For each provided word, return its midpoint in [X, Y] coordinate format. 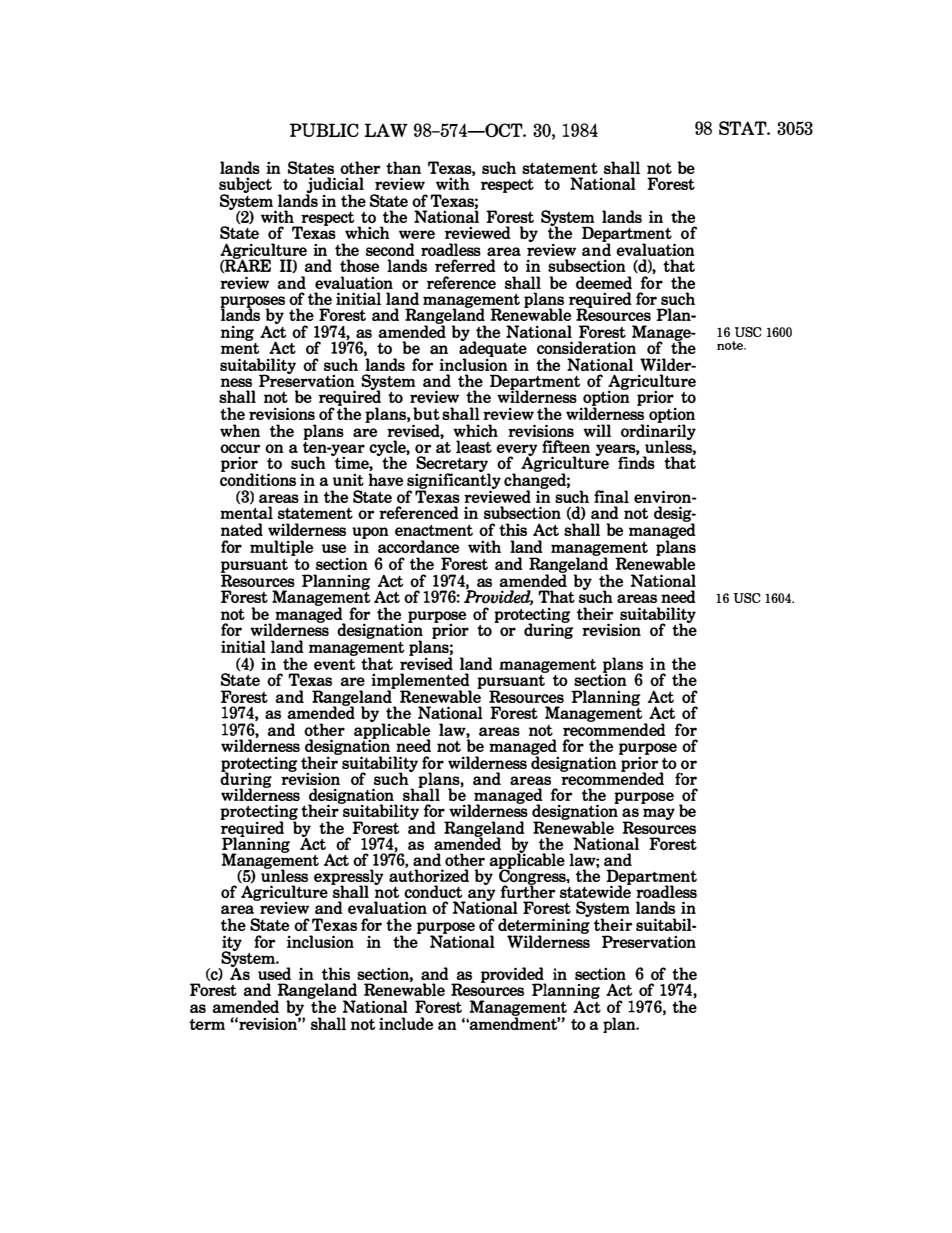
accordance [418, 546]
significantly [454, 481]
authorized [429, 874]
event [334, 664]
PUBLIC [324, 130]
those [359, 265]
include [406, 1023]
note [731, 345]
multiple [281, 548]
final [611, 496]
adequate [493, 349]
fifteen [566, 446]
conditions [258, 478]
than [403, 167]
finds [636, 461]
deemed [604, 282]
